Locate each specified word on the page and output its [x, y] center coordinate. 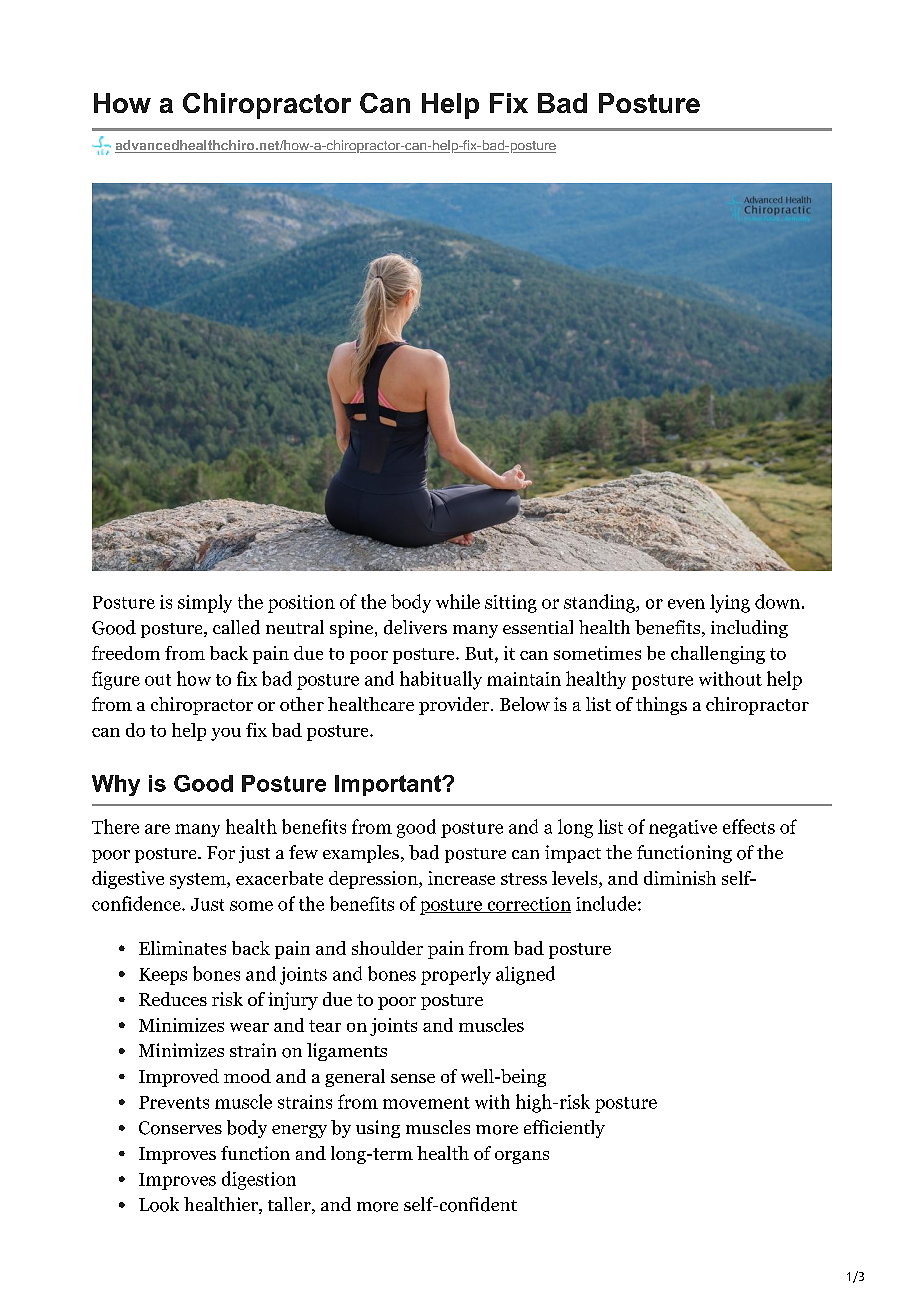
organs [522, 1157]
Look [159, 1204]
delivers [415, 627]
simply [205, 603]
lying [730, 603]
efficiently [564, 1129]
